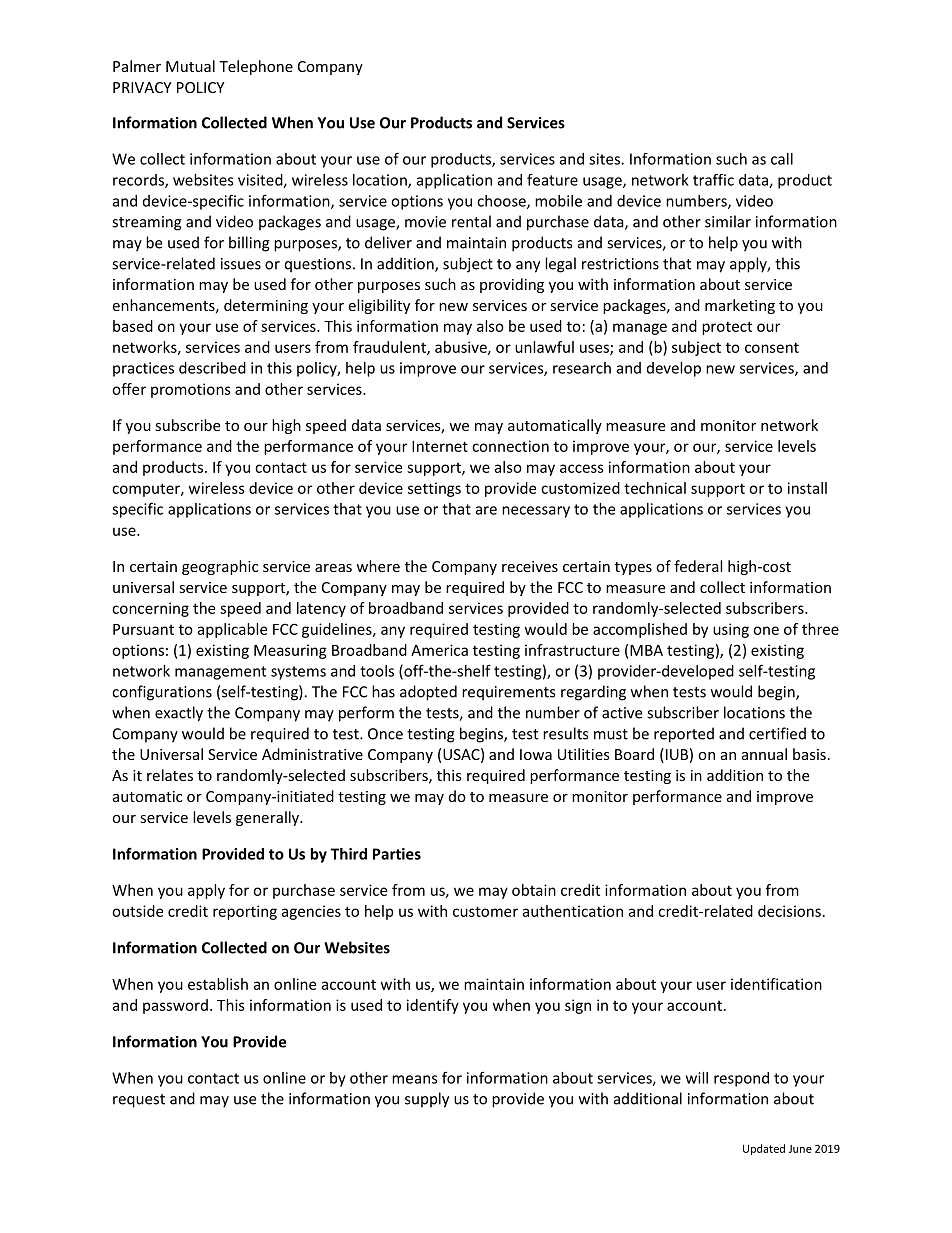 The height and width of the page is (1233, 952). Describe the element at coordinates (139, 1101) in the page. I see `request` at that location.
